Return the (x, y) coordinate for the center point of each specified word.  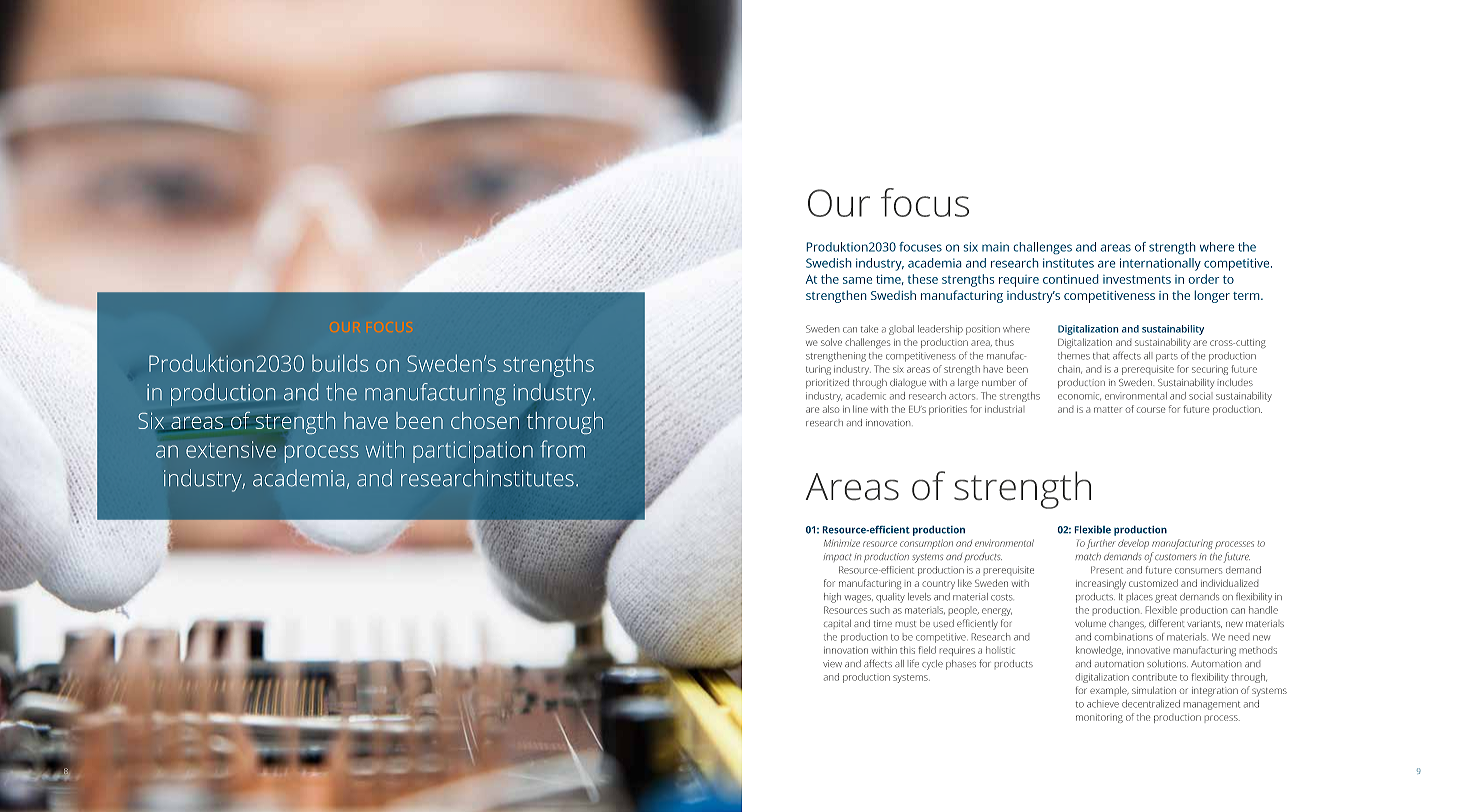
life (914, 663)
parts (1167, 358)
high (832, 598)
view (832, 663)
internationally (1160, 264)
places (1140, 596)
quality (890, 598)
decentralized (1151, 704)
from (562, 449)
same (857, 280)
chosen (485, 420)
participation (473, 452)
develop (1133, 544)
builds (340, 363)
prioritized (827, 383)
